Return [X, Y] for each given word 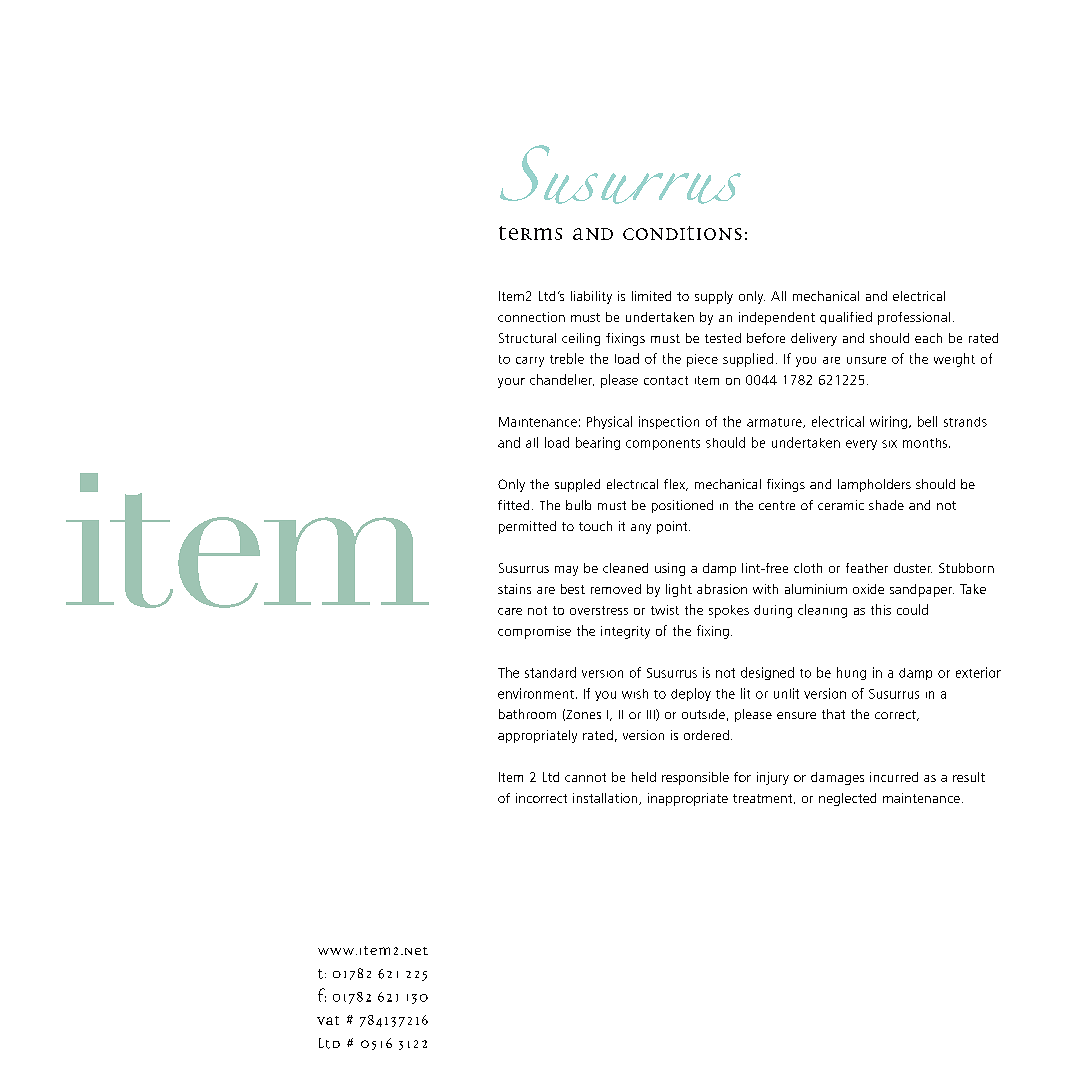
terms [530, 233]
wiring [888, 422]
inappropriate [688, 799]
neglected [847, 799]
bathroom [527, 714]
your [511, 383]
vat [328, 1020]
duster [913, 568]
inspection [669, 422]
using [670, 569]
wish [635, 694]
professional [914, 318]
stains [514, 589]
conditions [682, 233]
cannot [585, 777]
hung [851, 673]
